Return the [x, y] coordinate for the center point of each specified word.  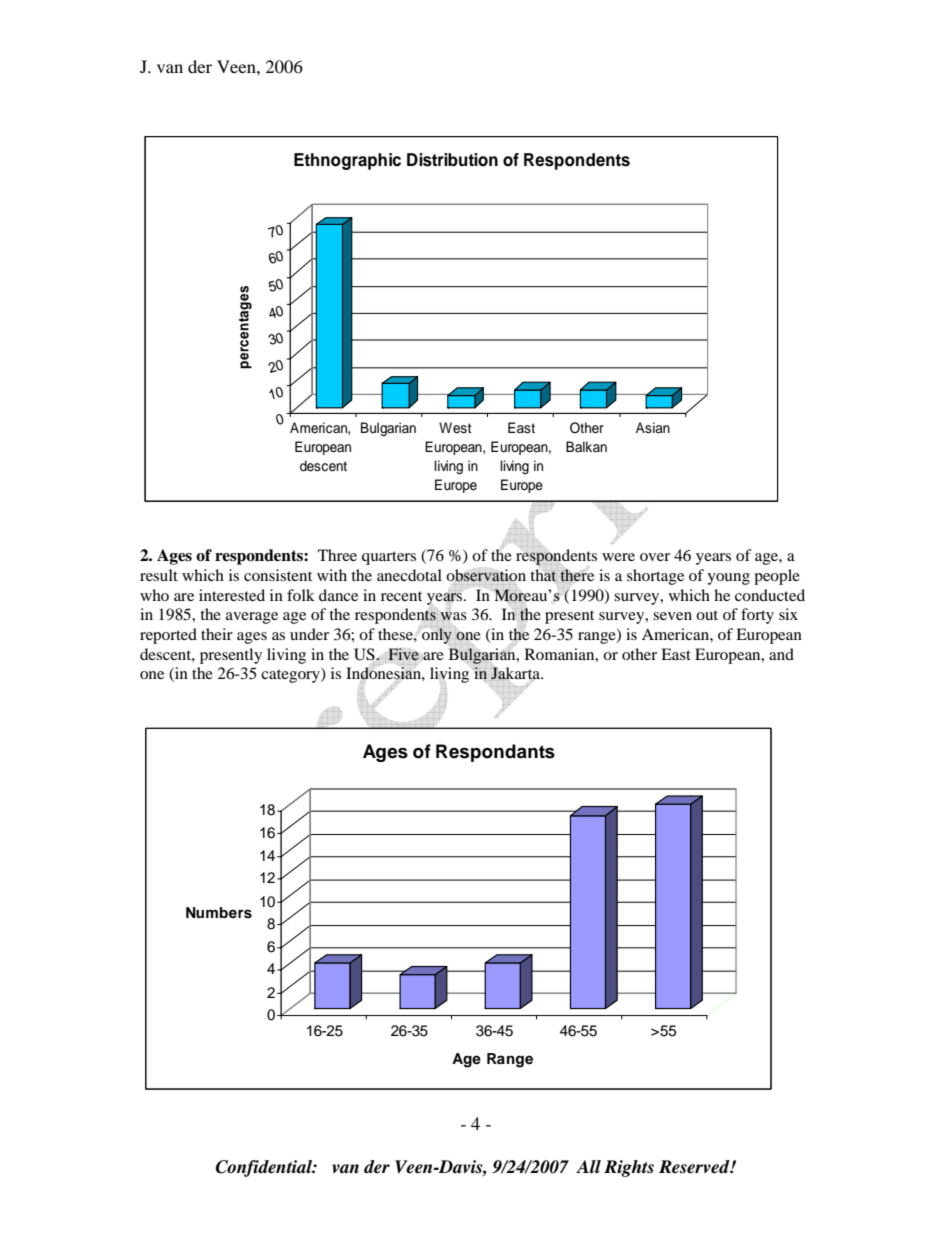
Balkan [586, 446]
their [217, 634]
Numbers [219, 913]
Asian [653, 428]
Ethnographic [347, 161]
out [707, 615]
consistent [278, 575]
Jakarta [516, 674]
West [455, 428]
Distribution [452, 160]
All [588, 1166]
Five [403, 654]
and [781, 654]
